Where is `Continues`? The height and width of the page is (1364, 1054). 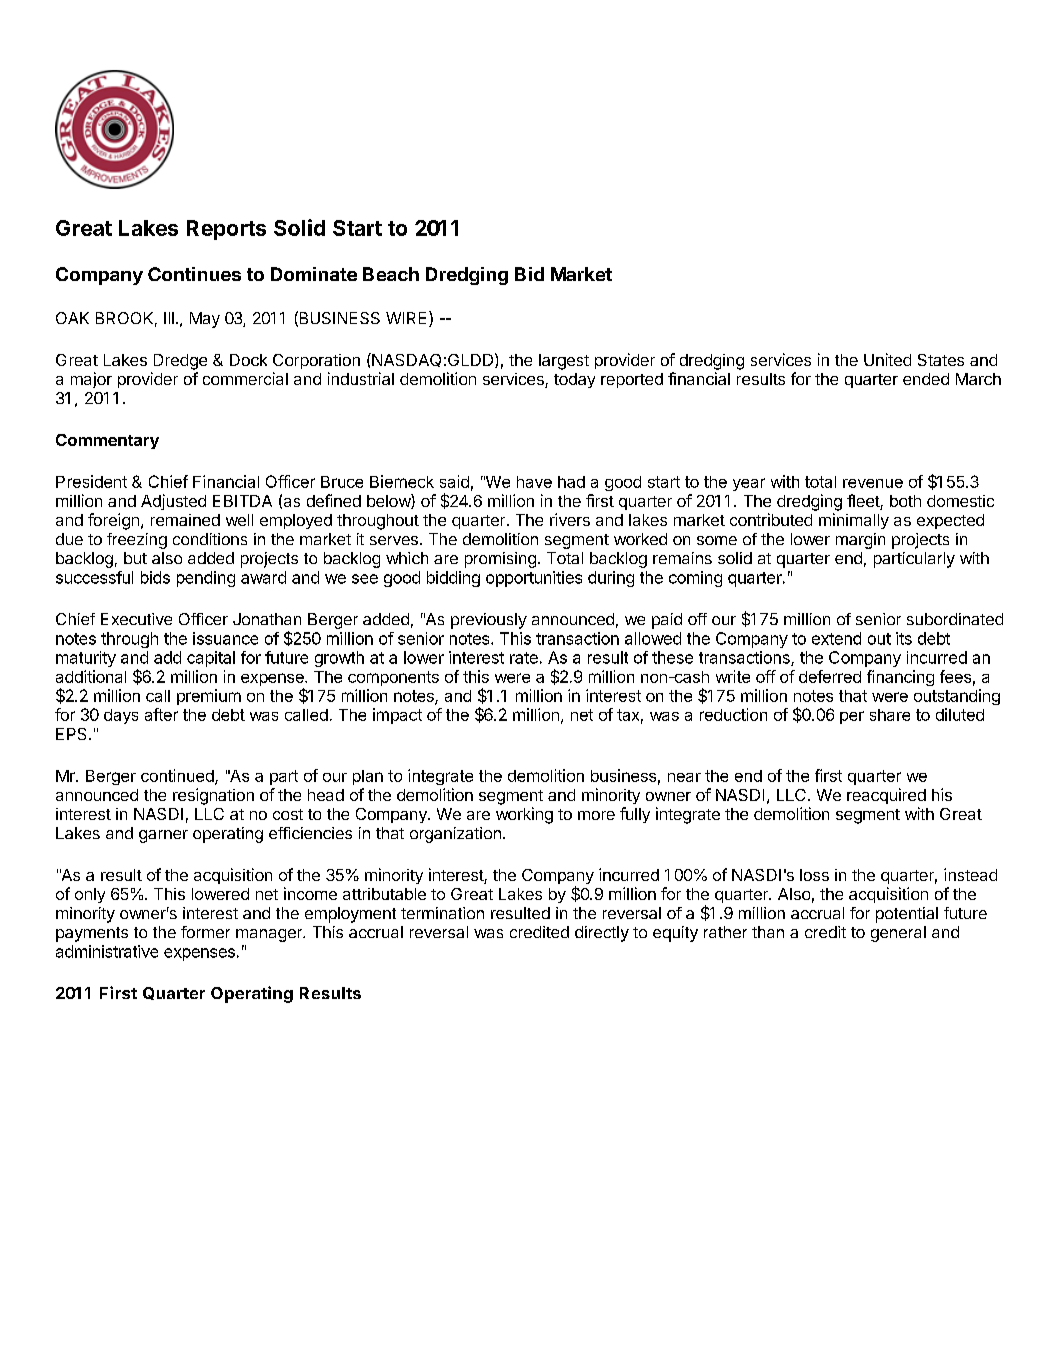 Continues is located at coordinates (194, 274).
